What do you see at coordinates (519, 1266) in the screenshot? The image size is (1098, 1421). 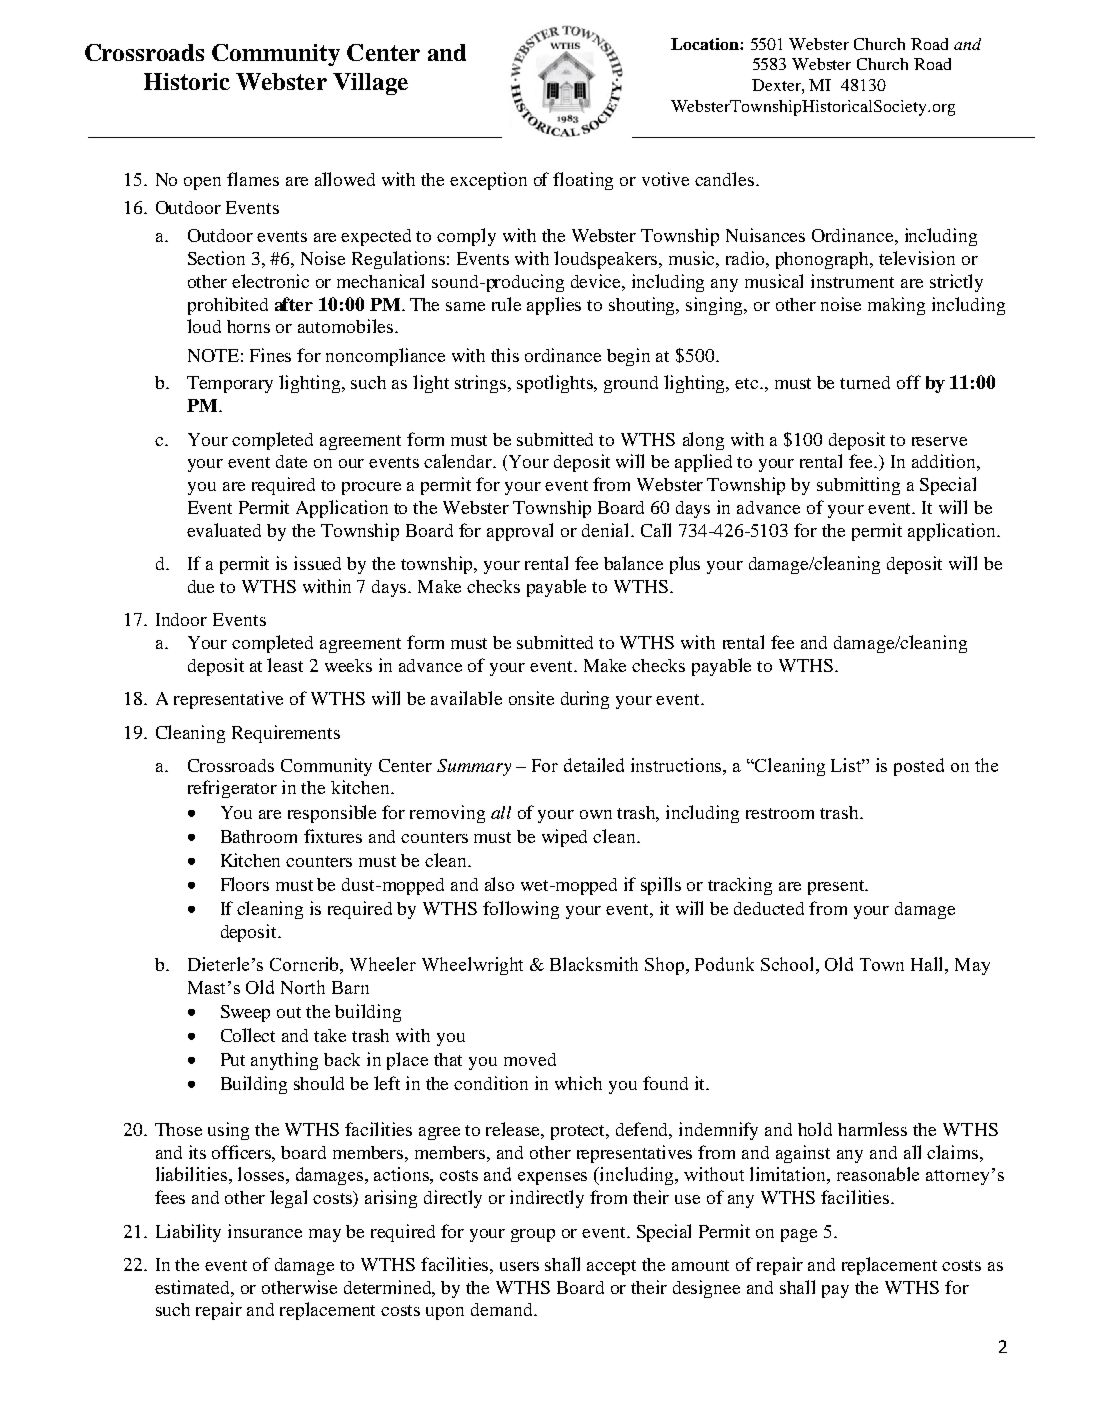 I see `users` at bounding box center [519, 1266].
